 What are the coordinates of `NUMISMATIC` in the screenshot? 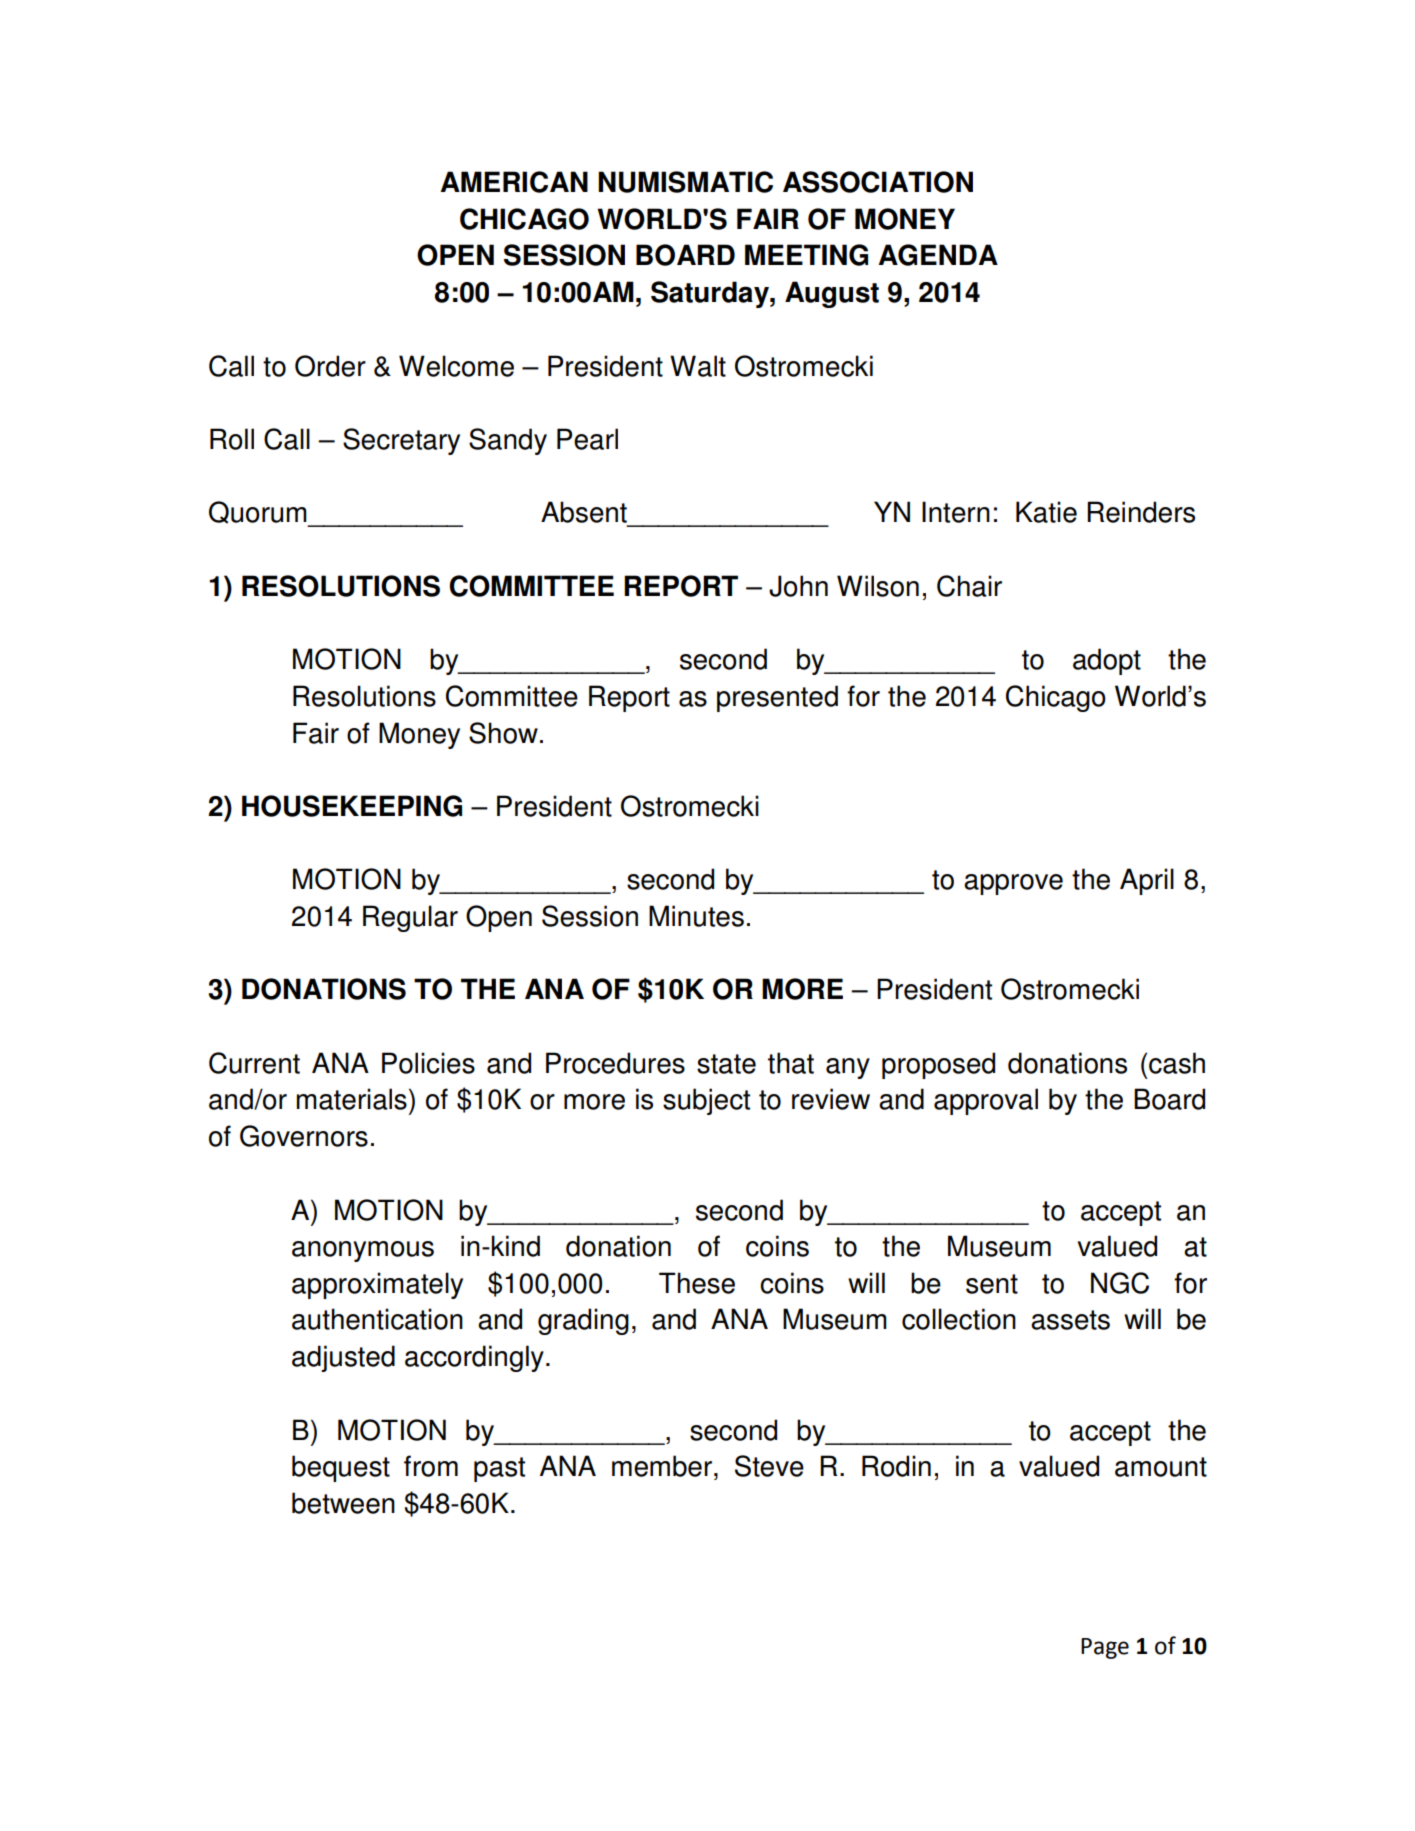 It's located at (685, 182).
